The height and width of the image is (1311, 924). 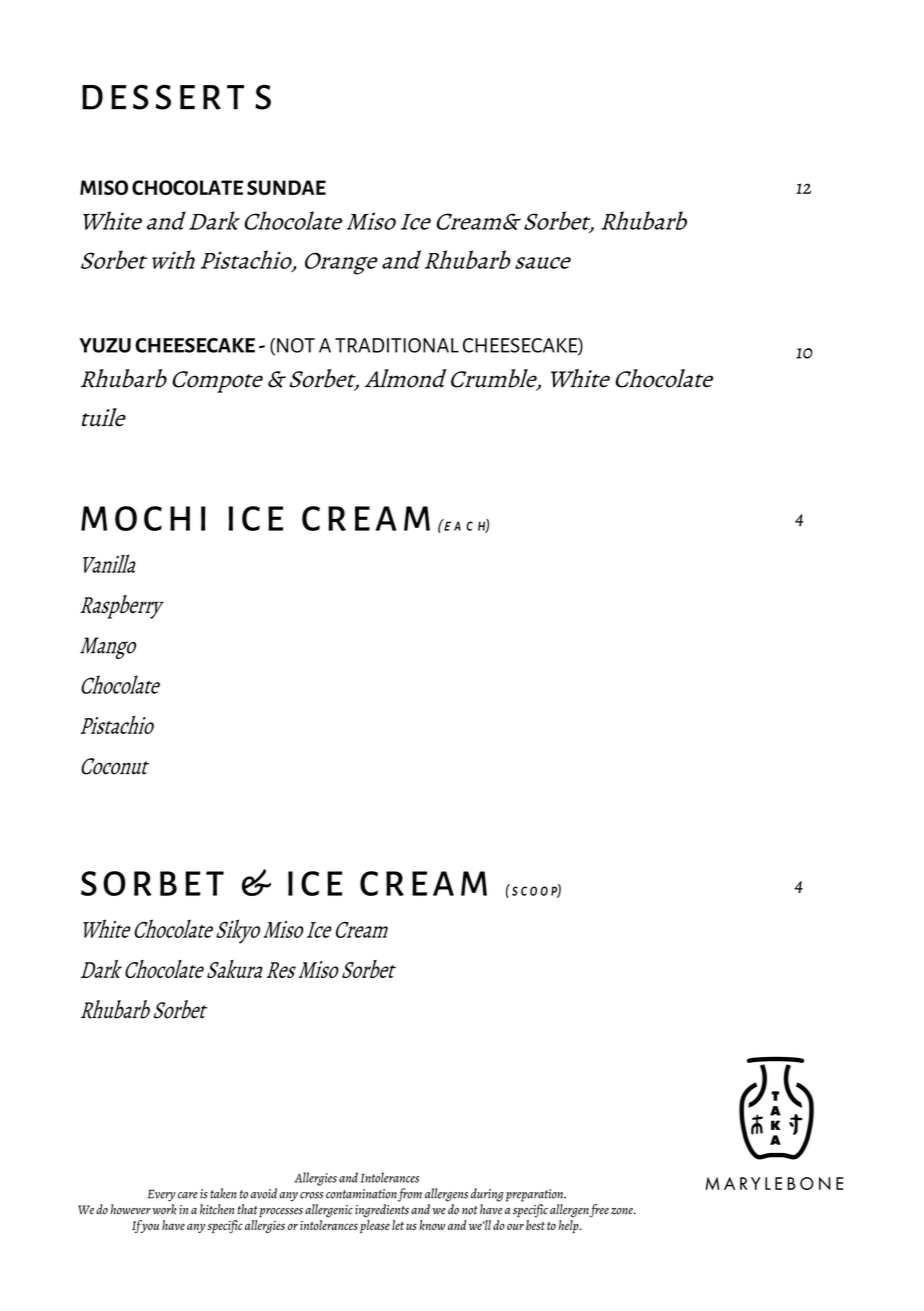 I want to click on taken, so click(x=223, y=1193).
